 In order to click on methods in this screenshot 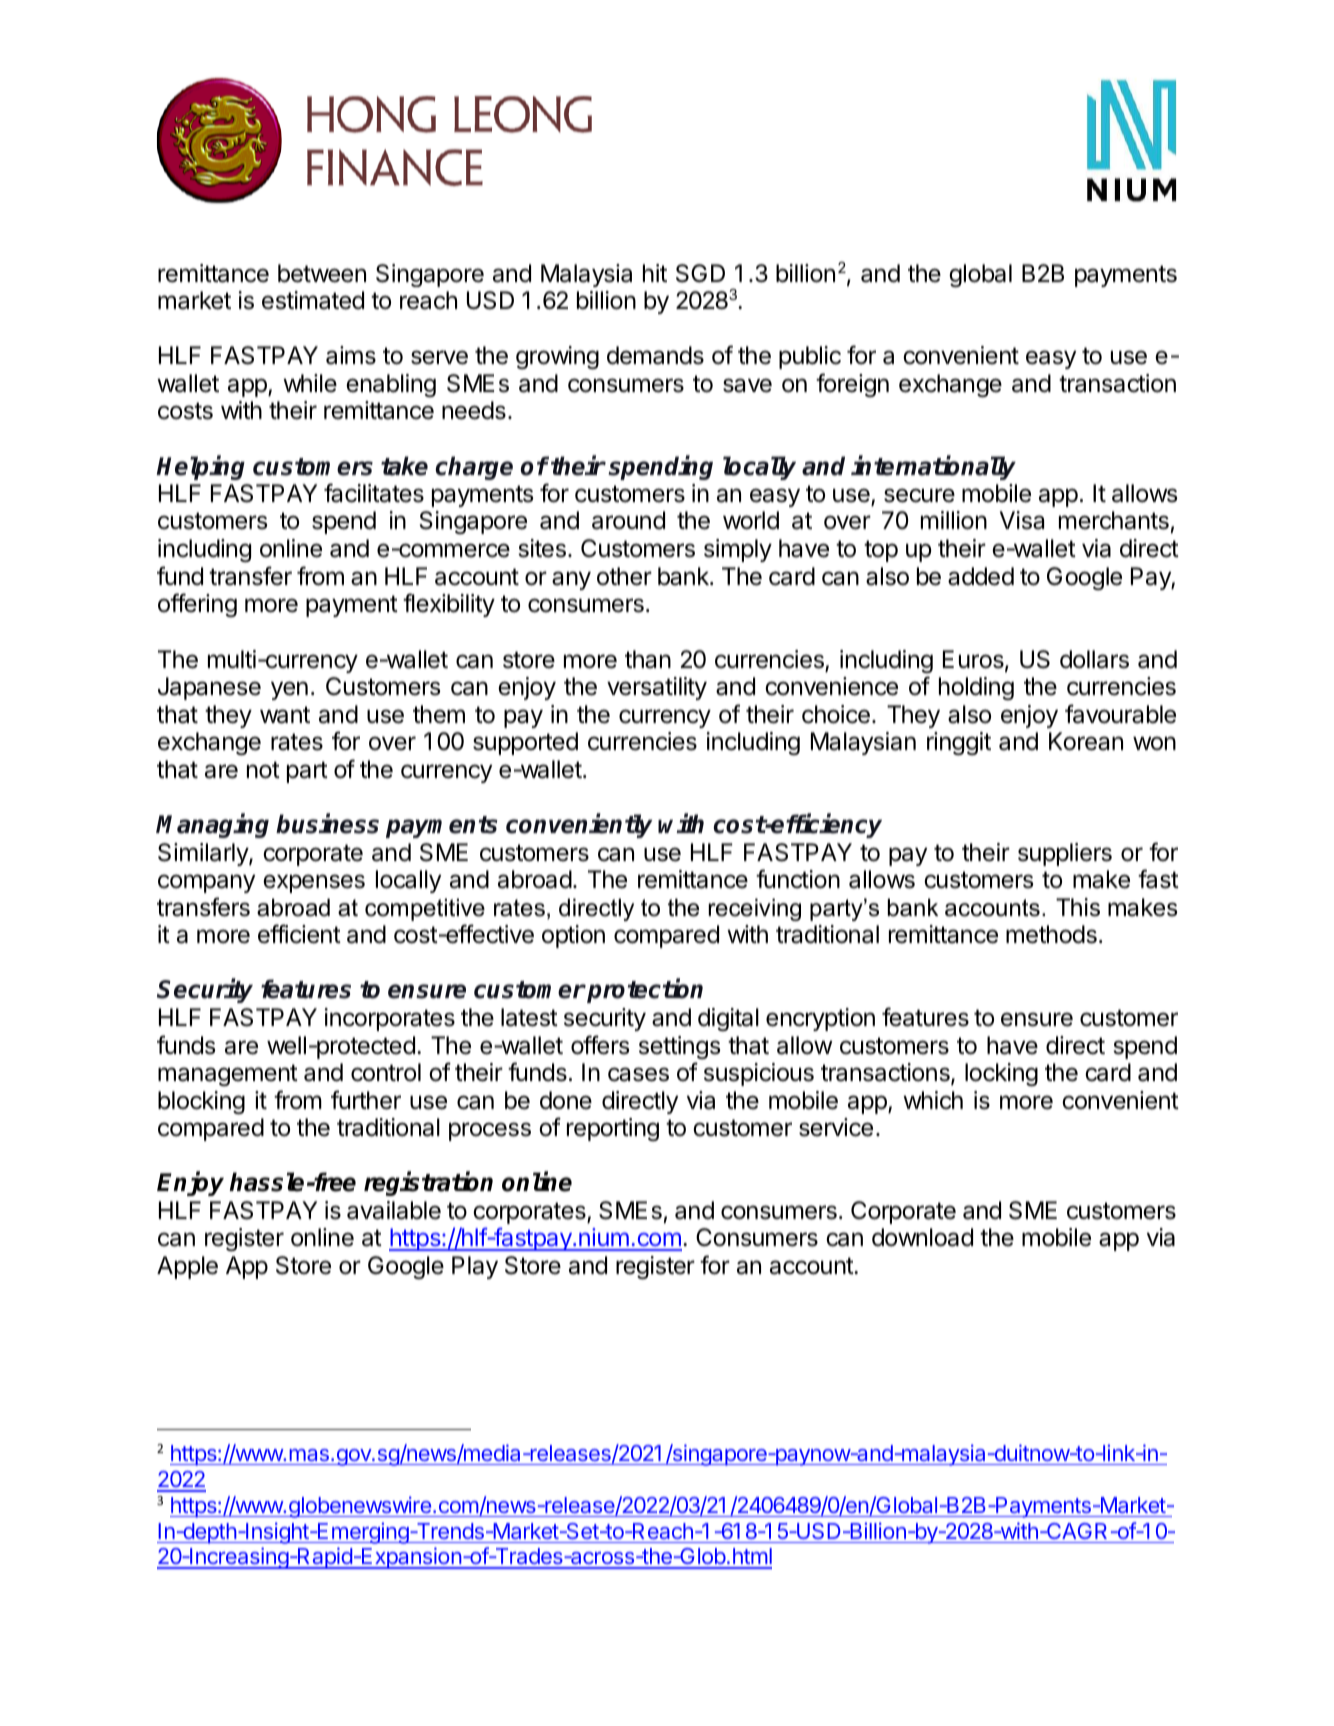, I will do `click(1051, 934)`.
